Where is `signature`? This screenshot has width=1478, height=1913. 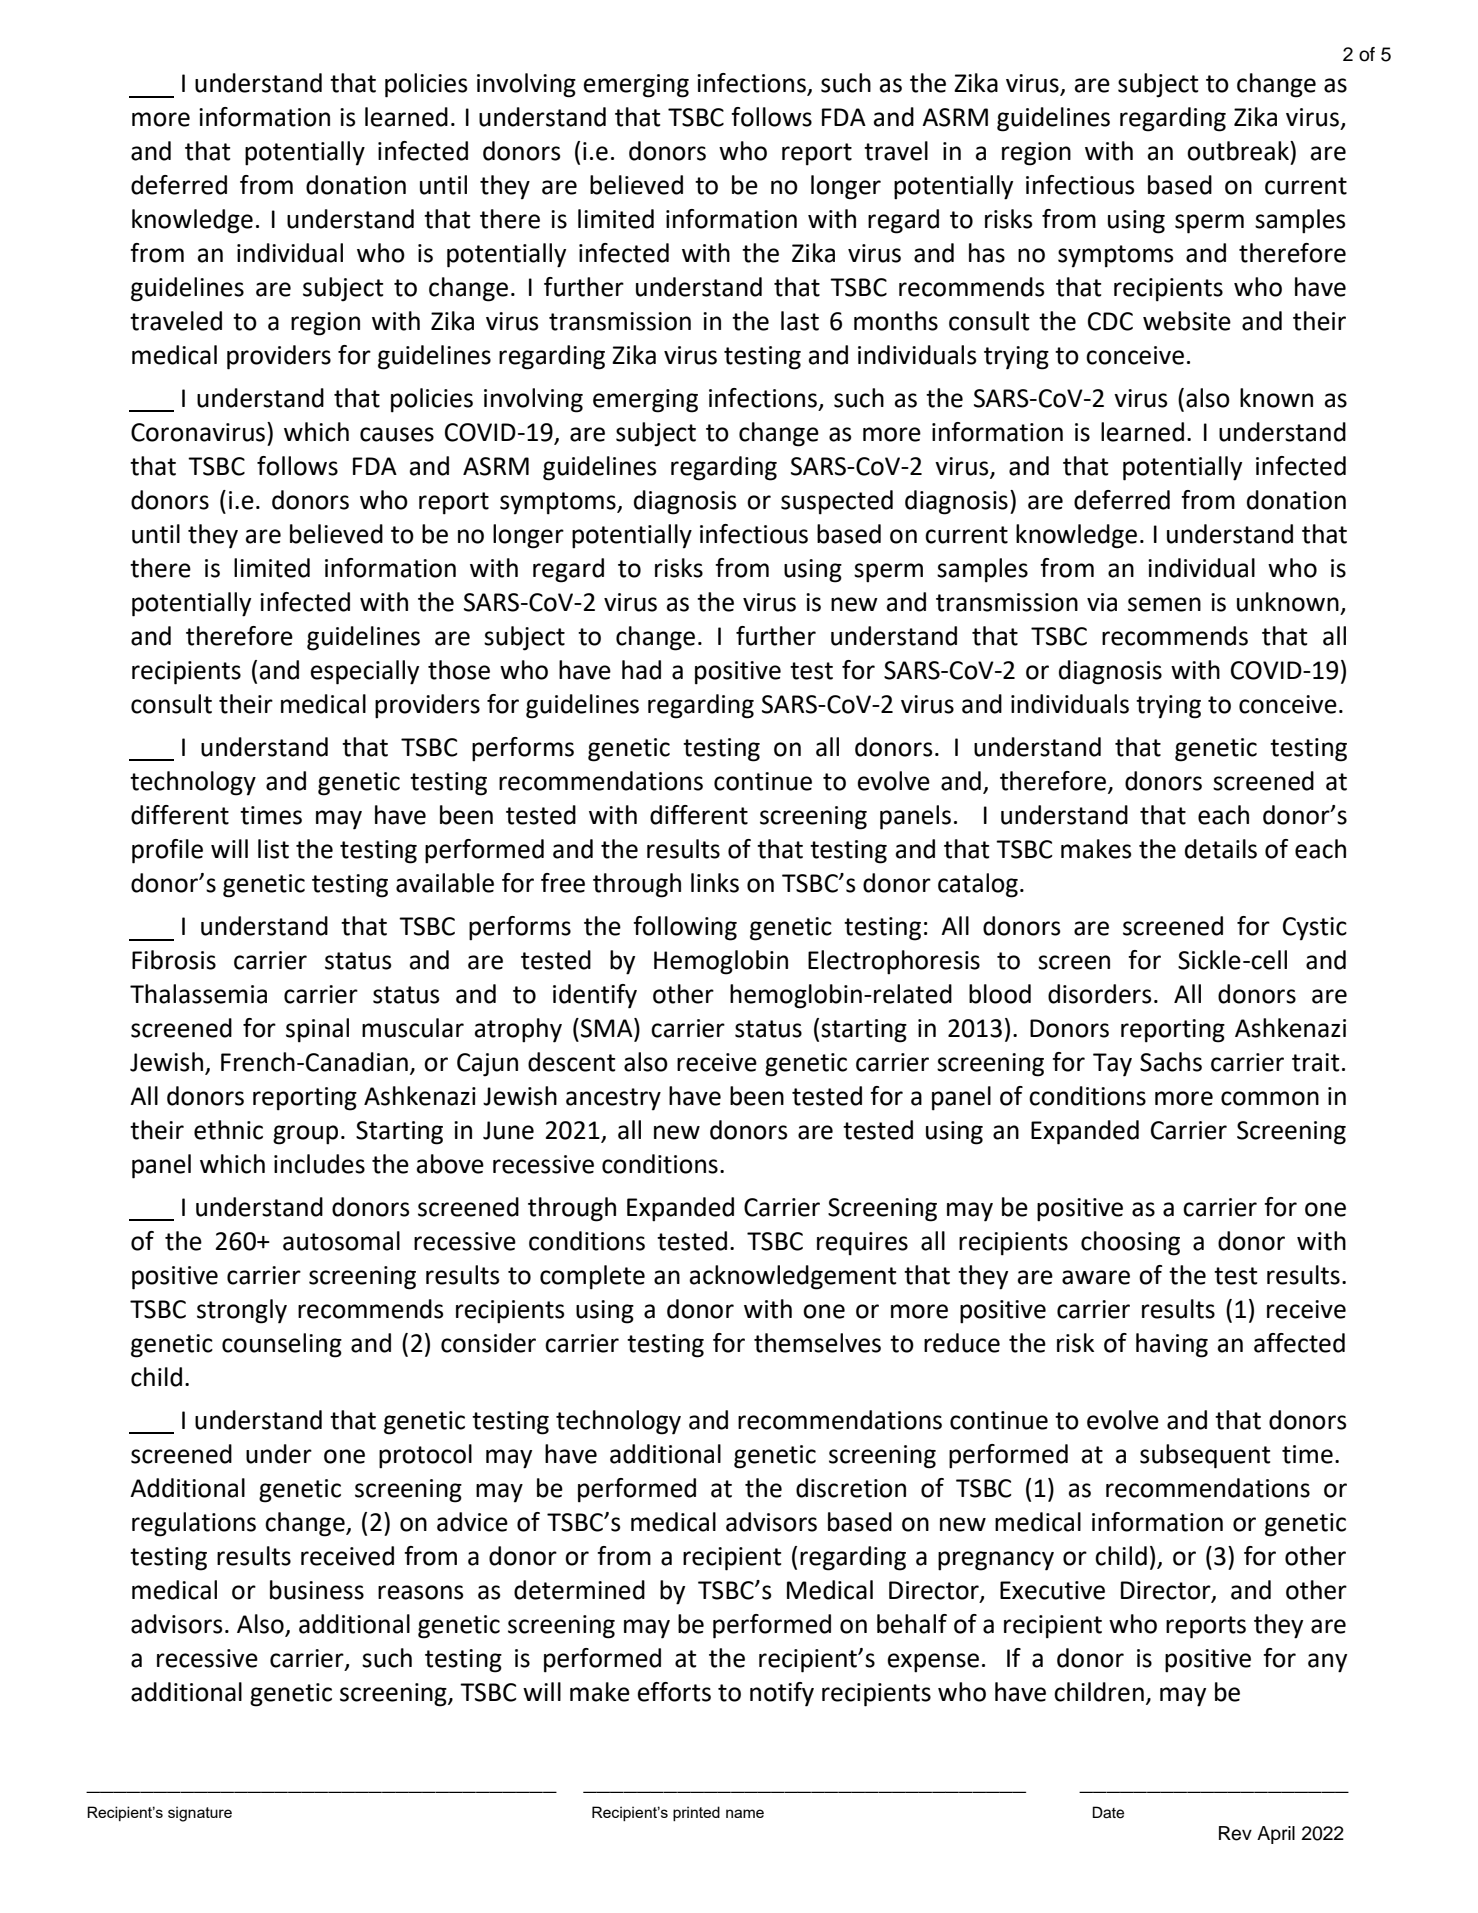
signature is located at coordinates (200, 1814).
